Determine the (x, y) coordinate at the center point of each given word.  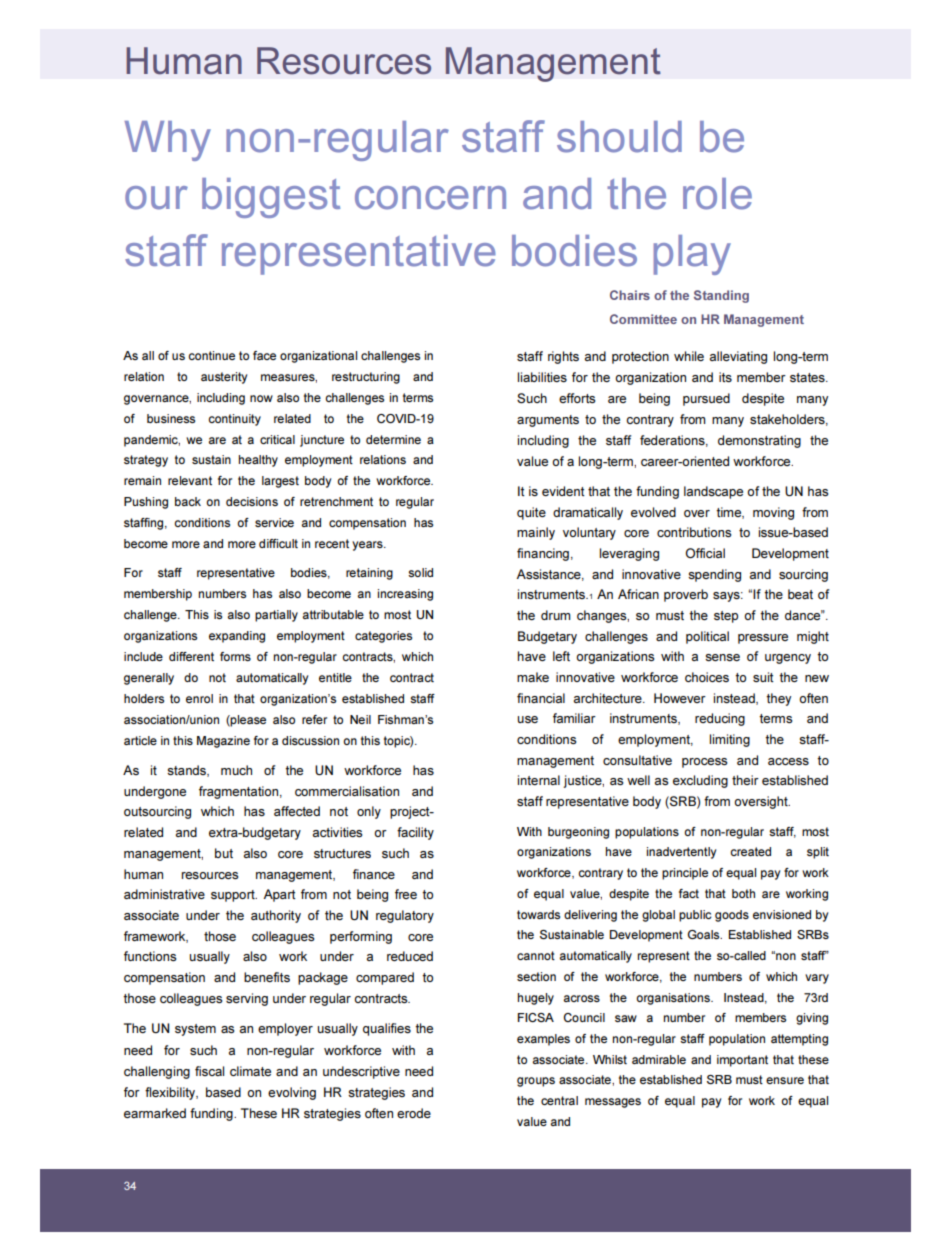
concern (430, 198)
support (234, 896)
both (743, 893)
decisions (252, 501)
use (528, 719)
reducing (720, 719)
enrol (199, 698)
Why (168, 141)
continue (211, 355)
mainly (536, 533)
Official (705, 553)
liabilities (542, 377)
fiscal (209, 1071)
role (717, 194)
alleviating (738, 357)
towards (538, 914)
